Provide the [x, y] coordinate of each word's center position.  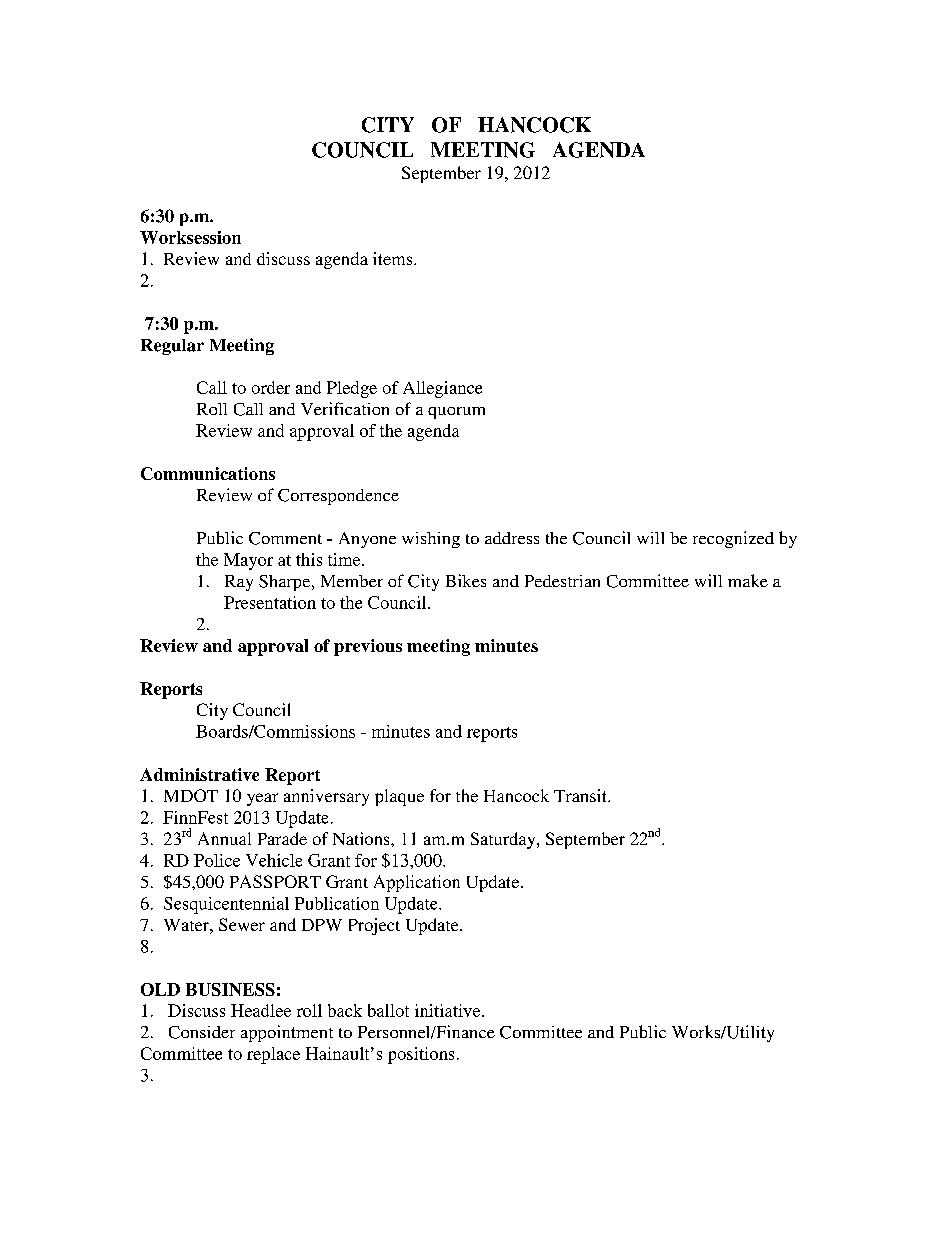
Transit [581, 795]
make [748, 580]
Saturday [504, 840]
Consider [202, 1032]
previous [368, 647]
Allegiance [442, 389]
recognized [733, 539]
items [394, 258]
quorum [456, 413]
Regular [172, 347]
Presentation [270, 602]
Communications [208, 473]
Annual [224, 838]
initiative [449, 1010]
